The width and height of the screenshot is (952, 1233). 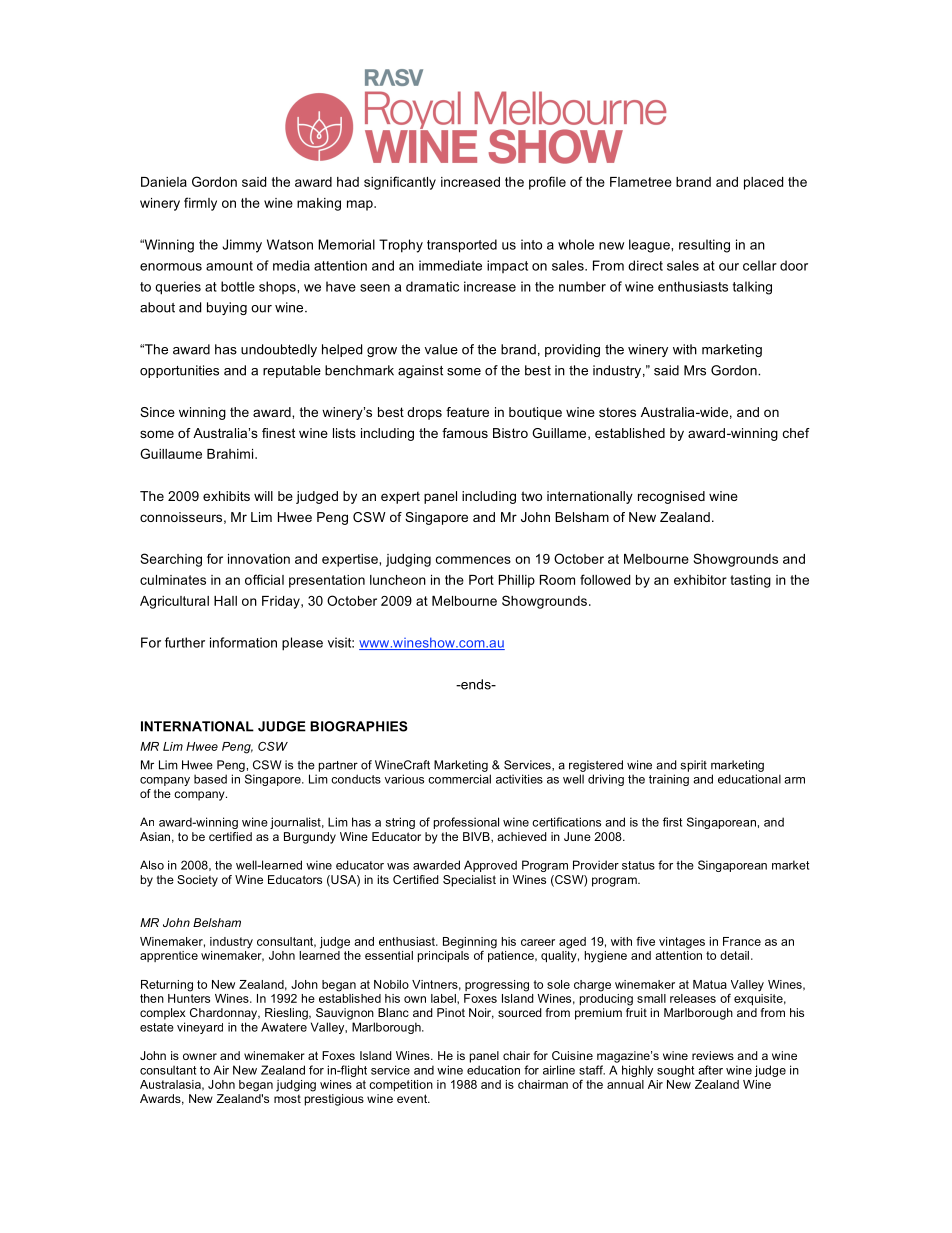 What do you see at coordinates (750, 581) in the screenshot?
I see `tasting` at bounding box center [750, 581].
